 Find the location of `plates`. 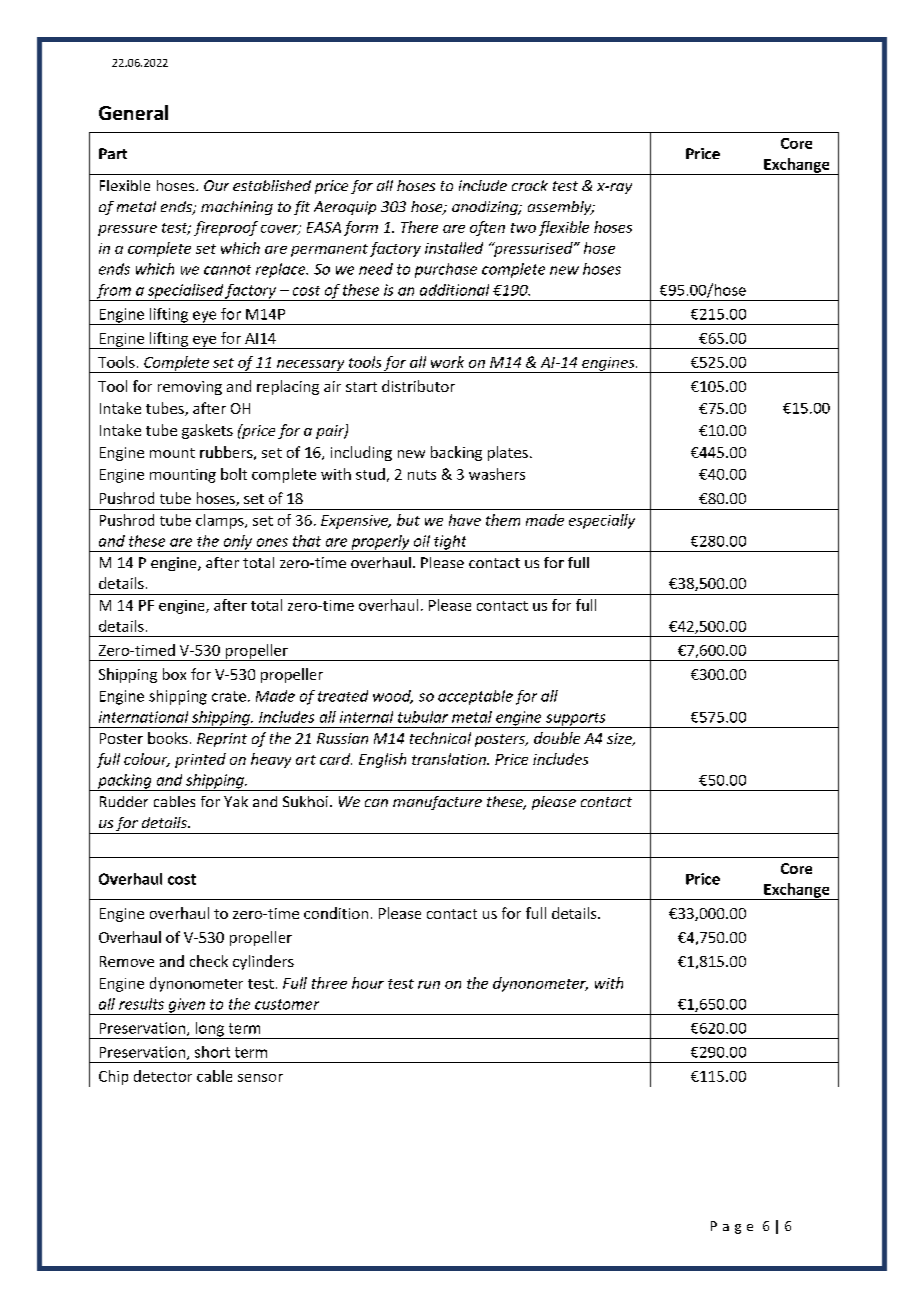

plates is located at coordinates (508, 453).
